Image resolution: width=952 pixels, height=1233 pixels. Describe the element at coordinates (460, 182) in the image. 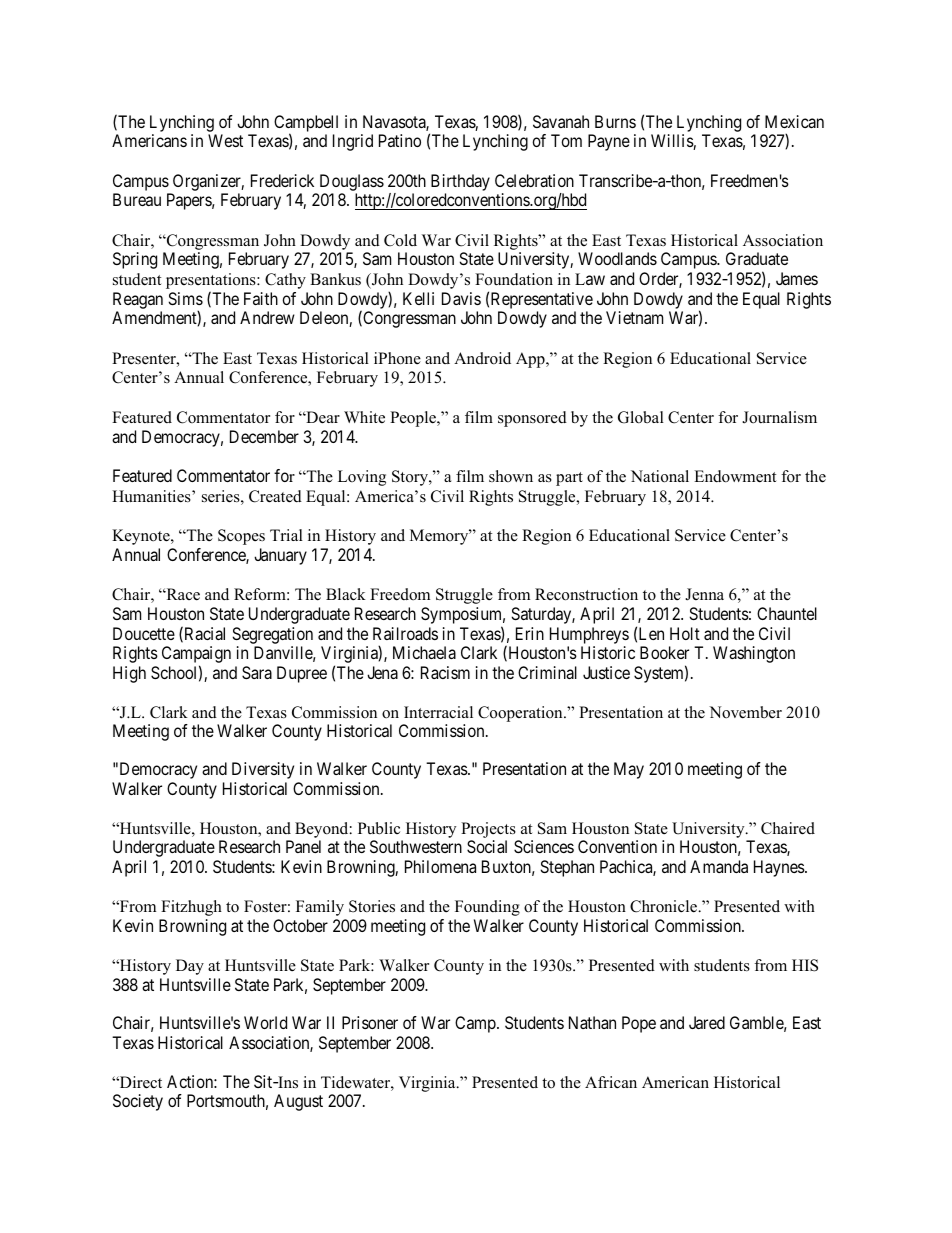

I see `Birthday` at that location.
